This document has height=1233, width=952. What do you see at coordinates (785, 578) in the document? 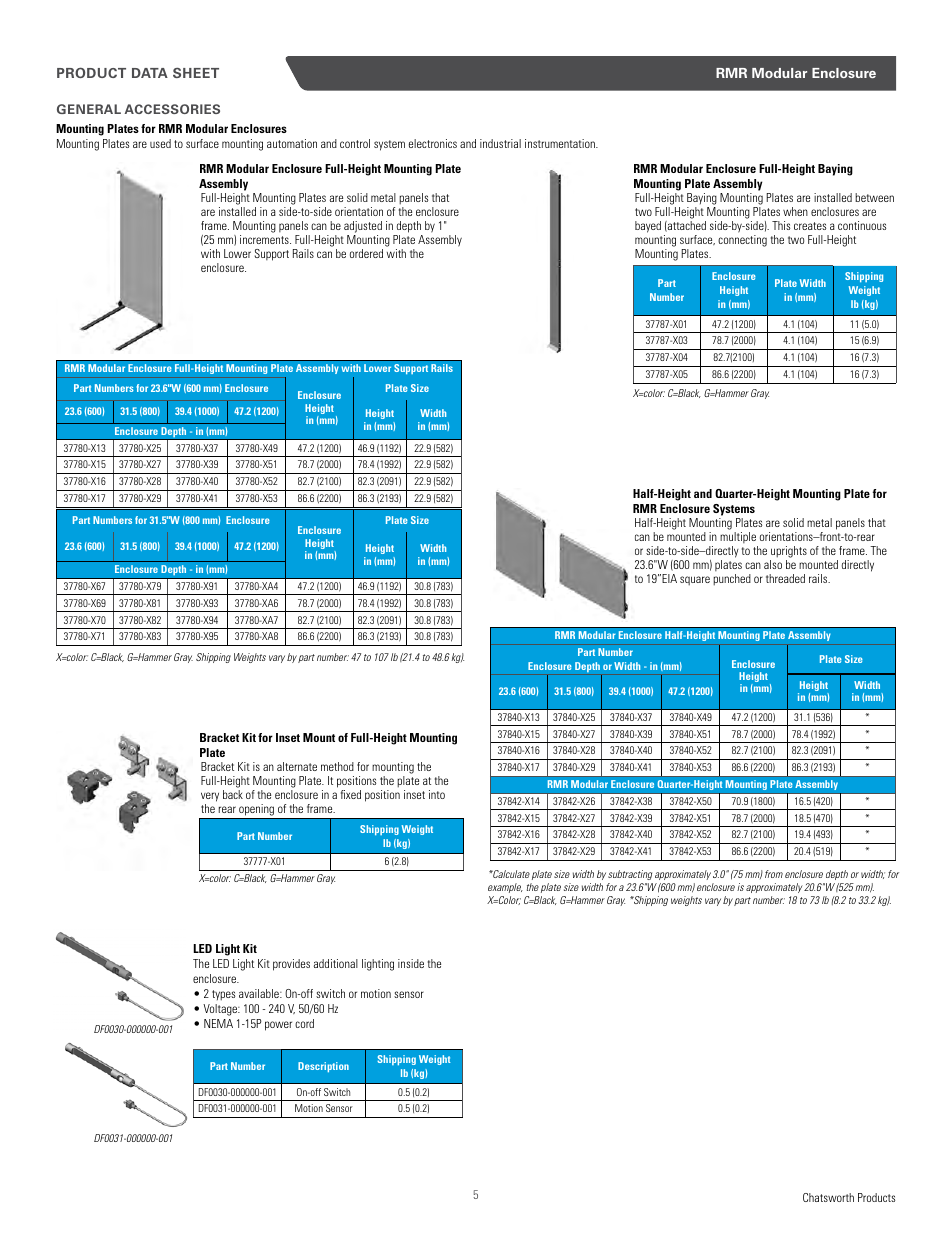
I see `threaded` at bounding box center [785, 578].
